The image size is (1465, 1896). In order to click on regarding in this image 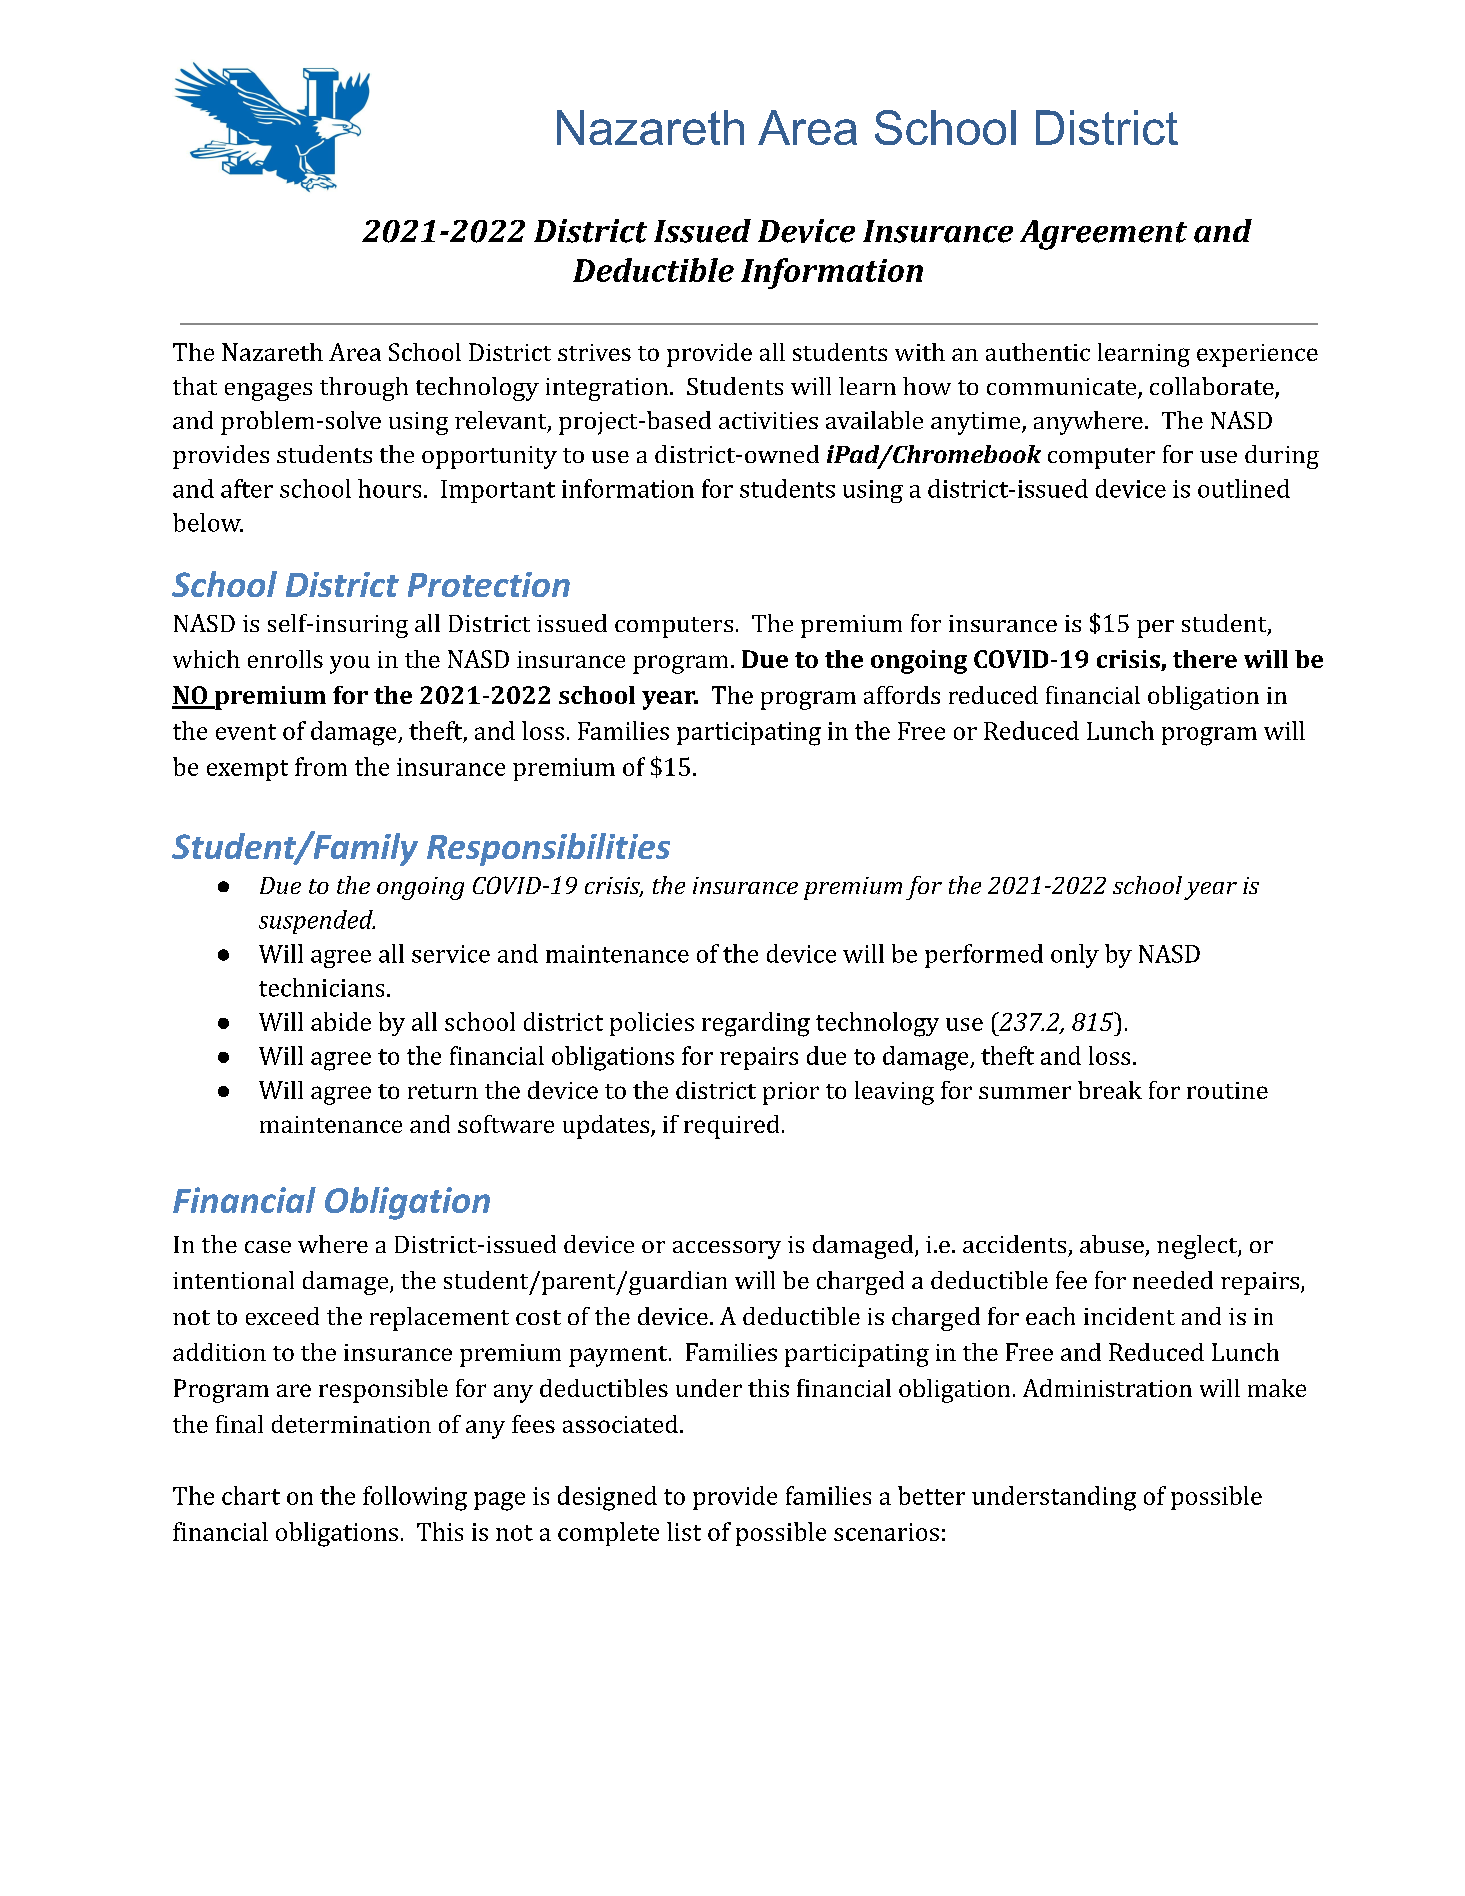, I will do `click(756, 1024)`.
